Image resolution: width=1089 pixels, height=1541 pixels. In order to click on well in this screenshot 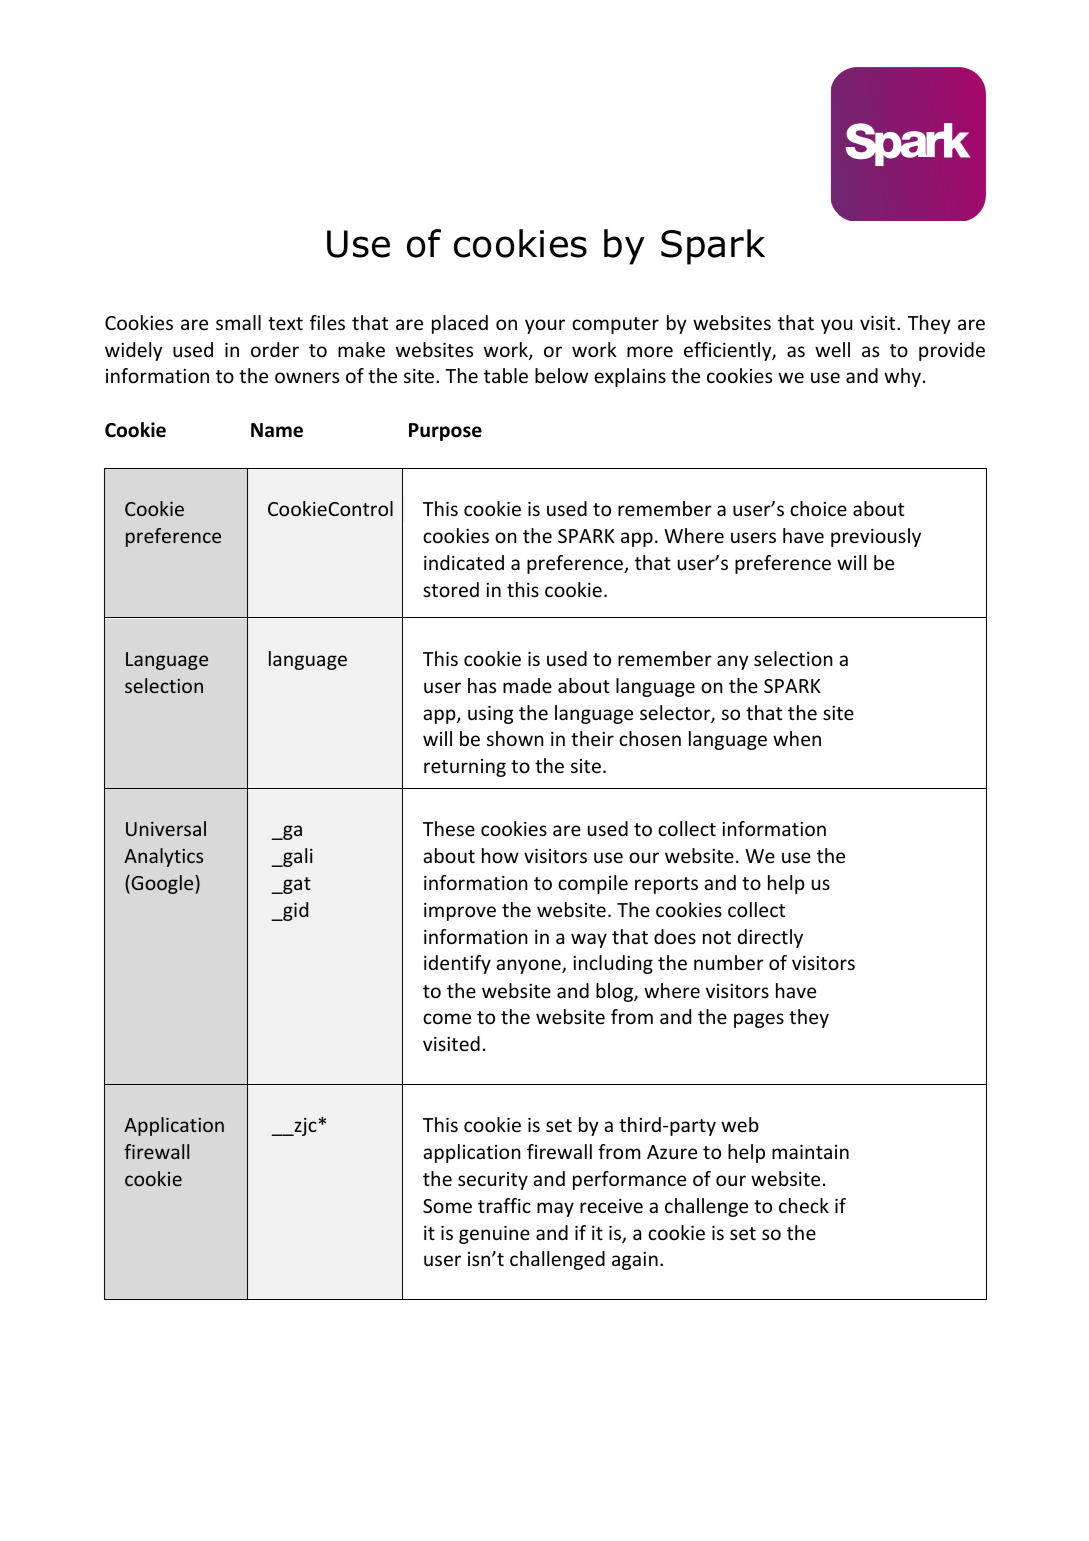, I will do `click(832, 349)`.
